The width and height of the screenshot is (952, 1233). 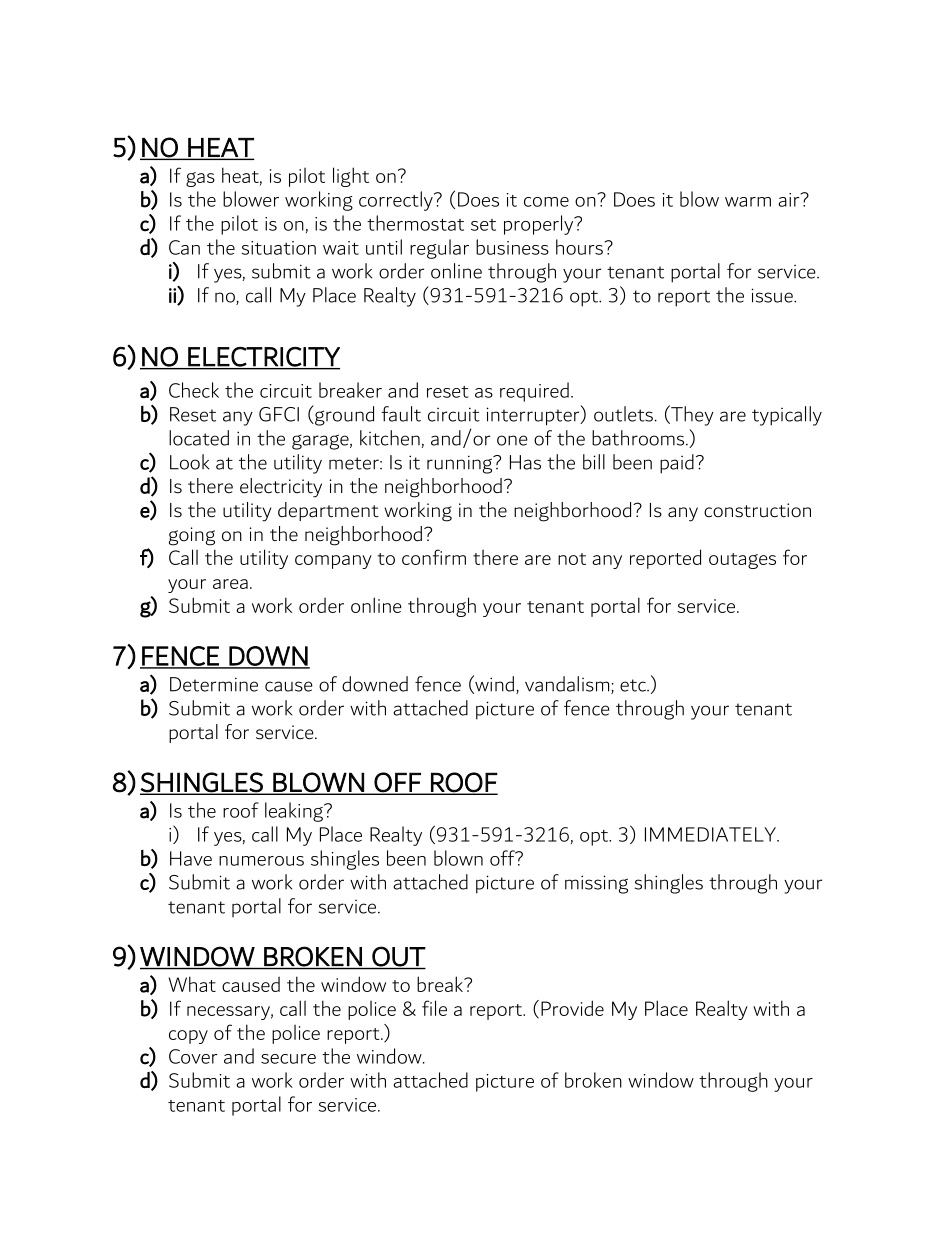 What do you see at coordinates (512, 440) in the screenshot?
I see `one` at bounding box center [512, 440].
